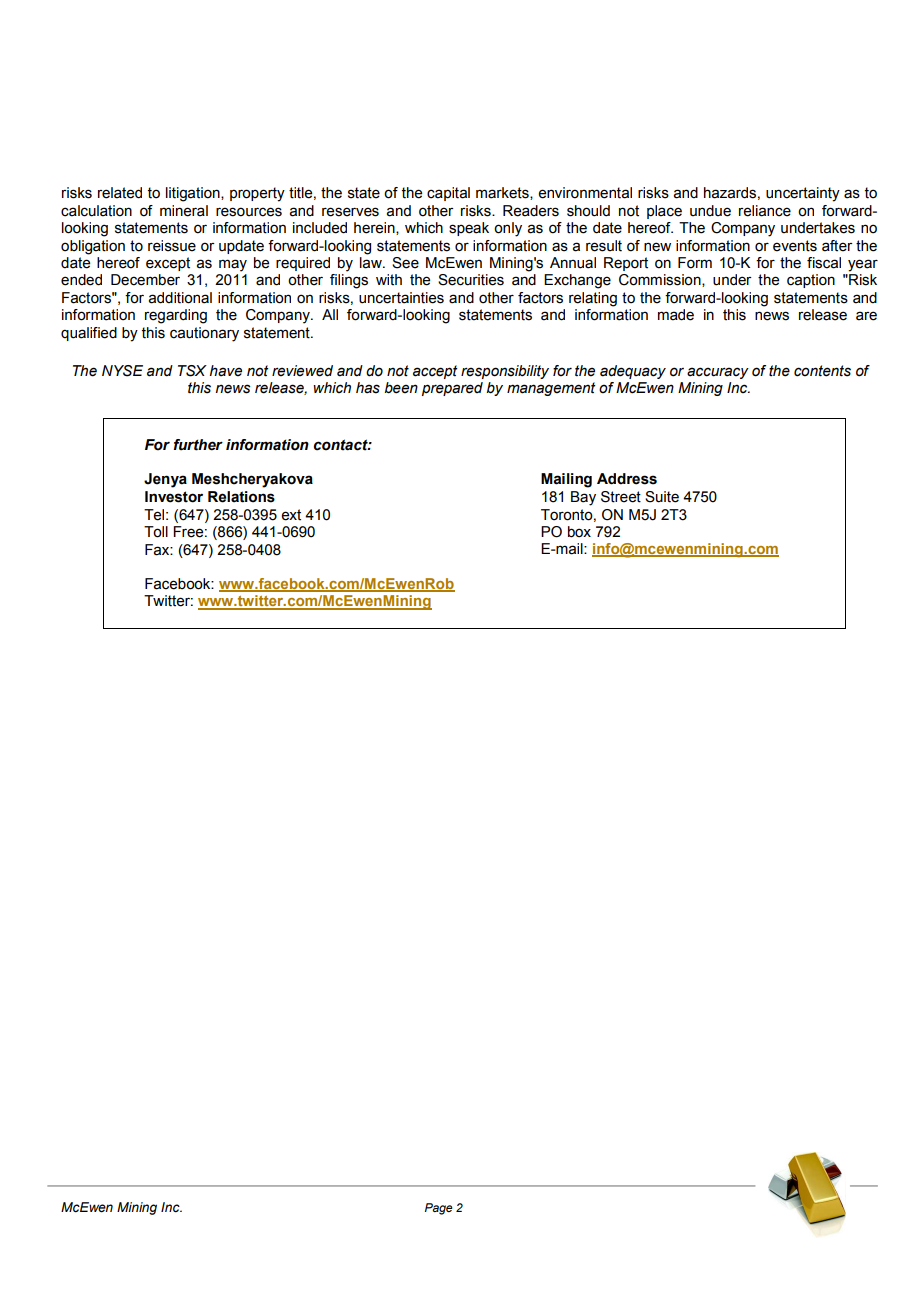  Describe the element at coordinates (765, 211) in the screenshot. I see `reliance` at that location.
